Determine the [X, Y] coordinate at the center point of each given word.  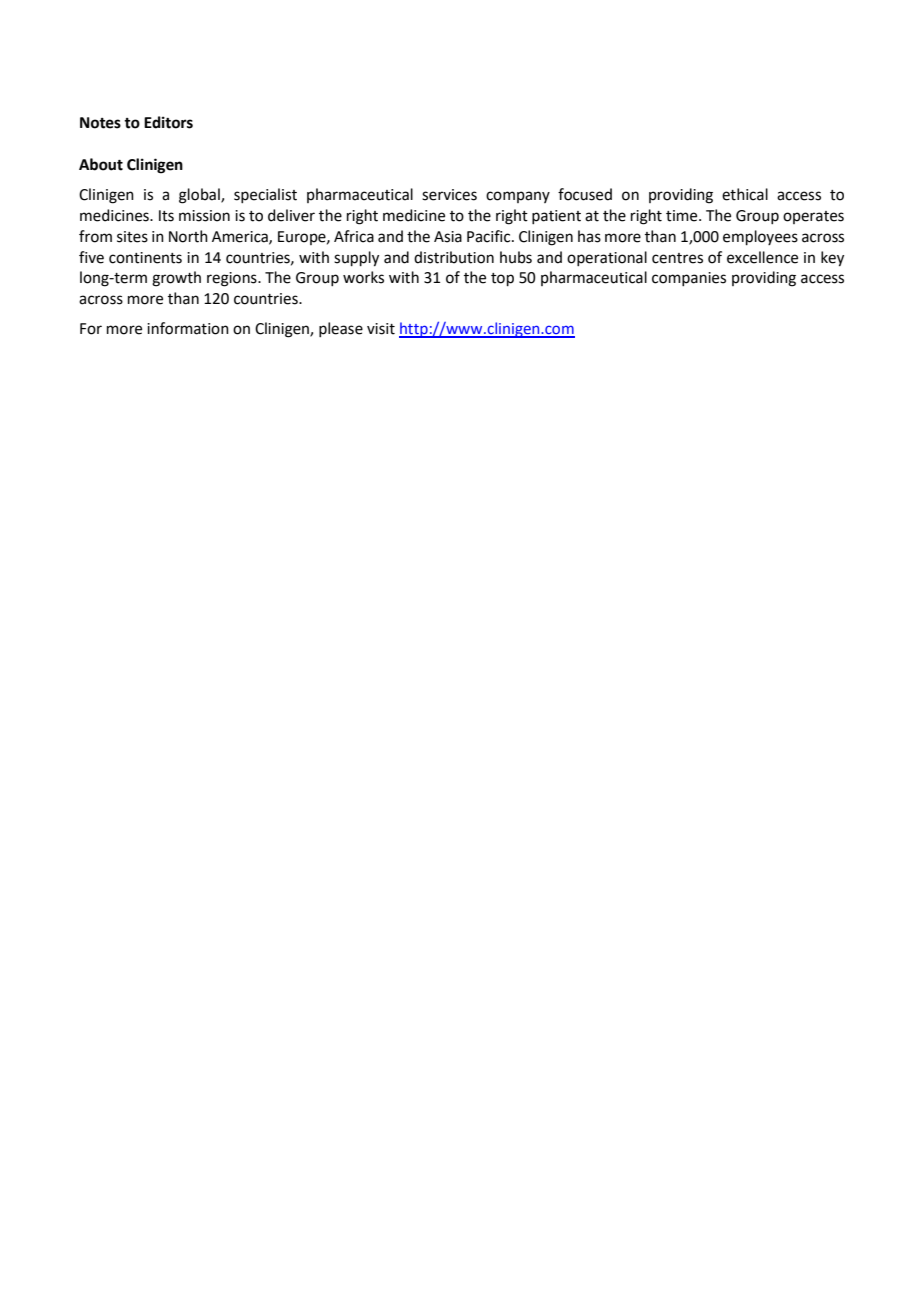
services [449, 195]
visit [381, 329]
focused [585, 194]
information [188, 328]
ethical [745, 194]
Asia [448, 237]
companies [689, 279]
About [101, 164]
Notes [100, 123]
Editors [168, 122]
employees [760, 237]
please [341, 329]
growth [176, 279]
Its [166, 216]
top [502, 279]
